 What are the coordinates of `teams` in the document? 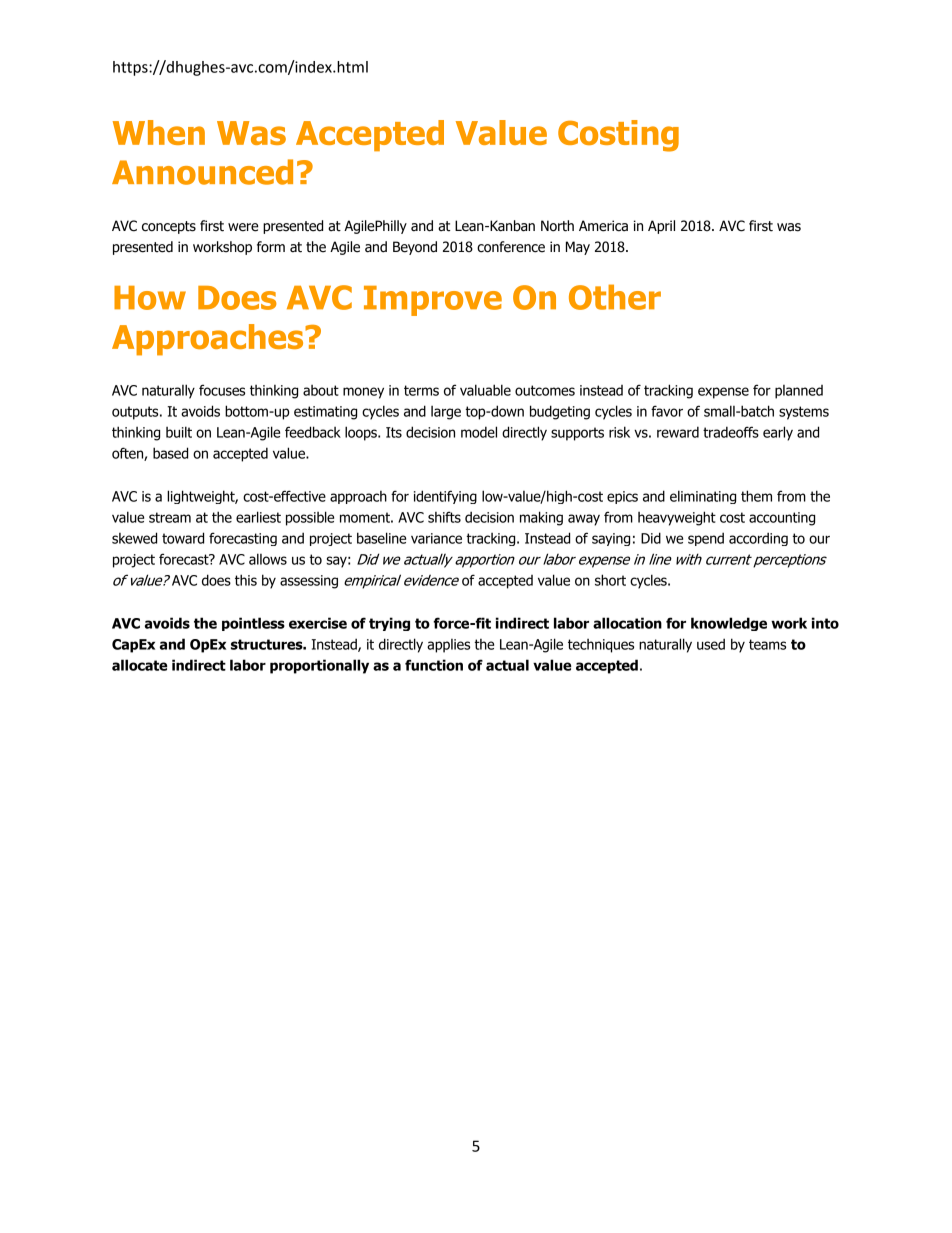 It's located at (767, 644).
